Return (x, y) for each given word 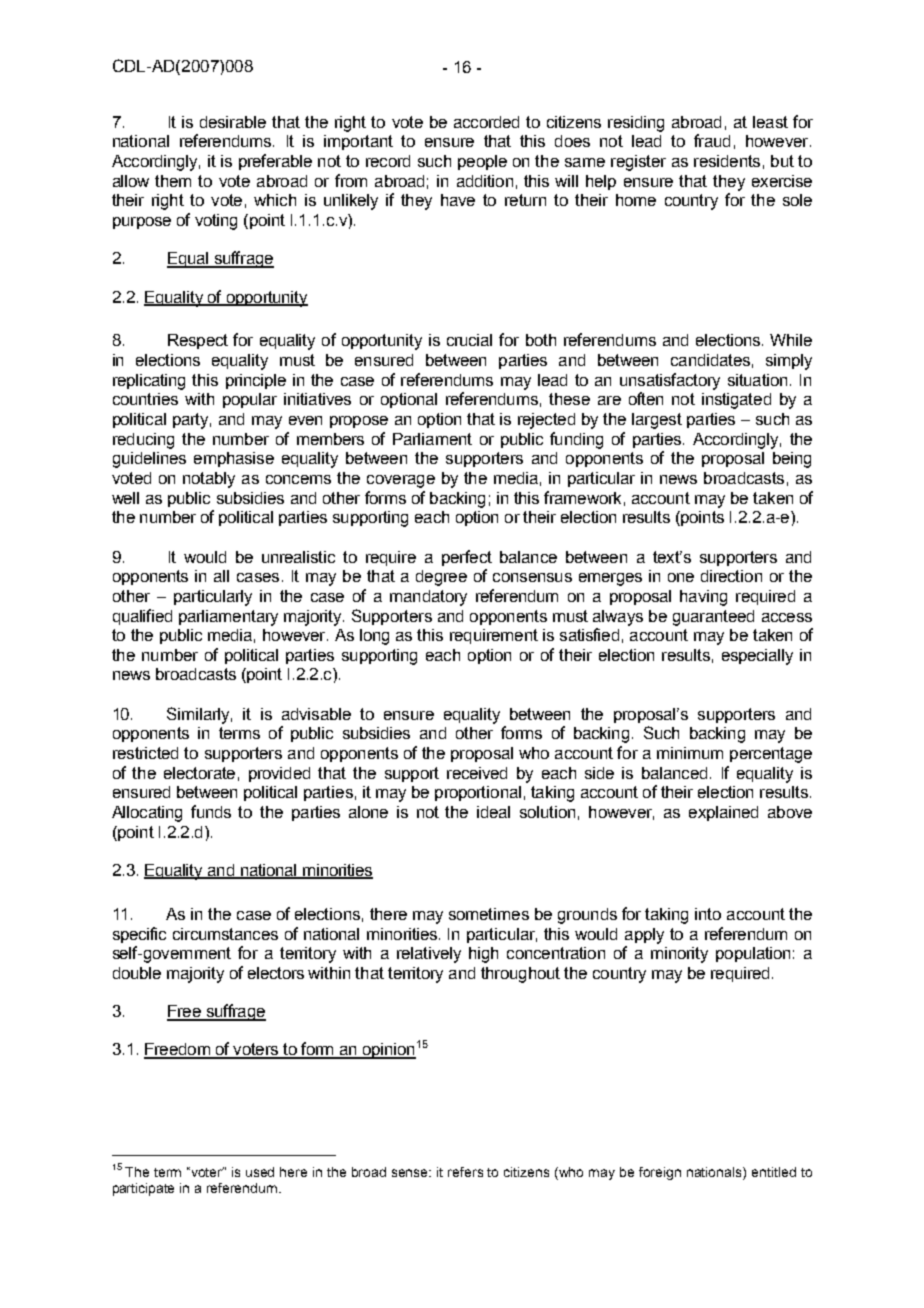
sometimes (489, 914)
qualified (142, 617)
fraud (712, 140)
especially (757, 657)
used (260, 1172)
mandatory (428, 598)
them (173, 181)
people (482, 162)
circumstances (225, 934)
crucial (469, 340)
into (708, 914)
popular (250, 400)
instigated (736, 401)
